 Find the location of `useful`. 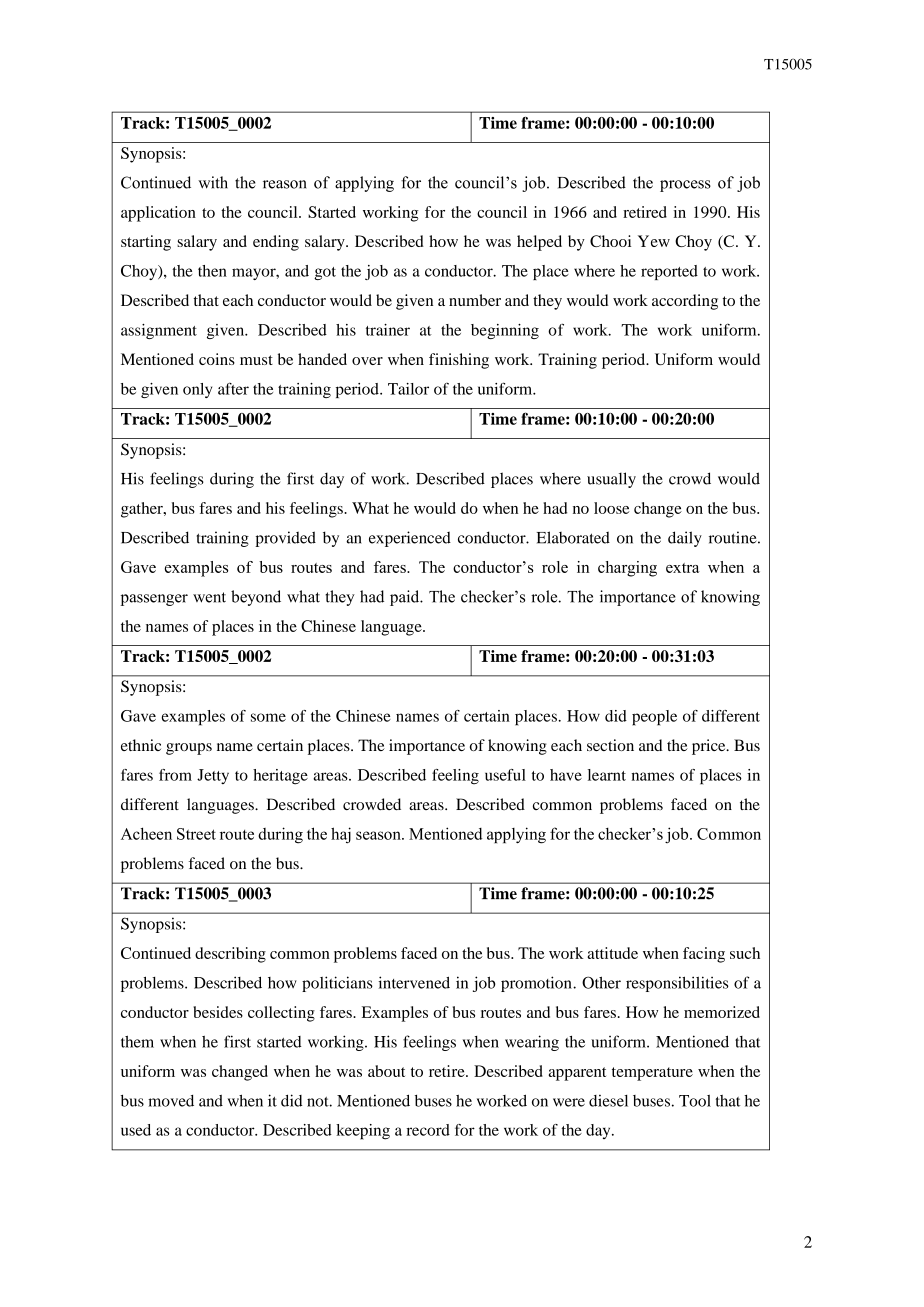

useful is located at coordinates (505, 775).
